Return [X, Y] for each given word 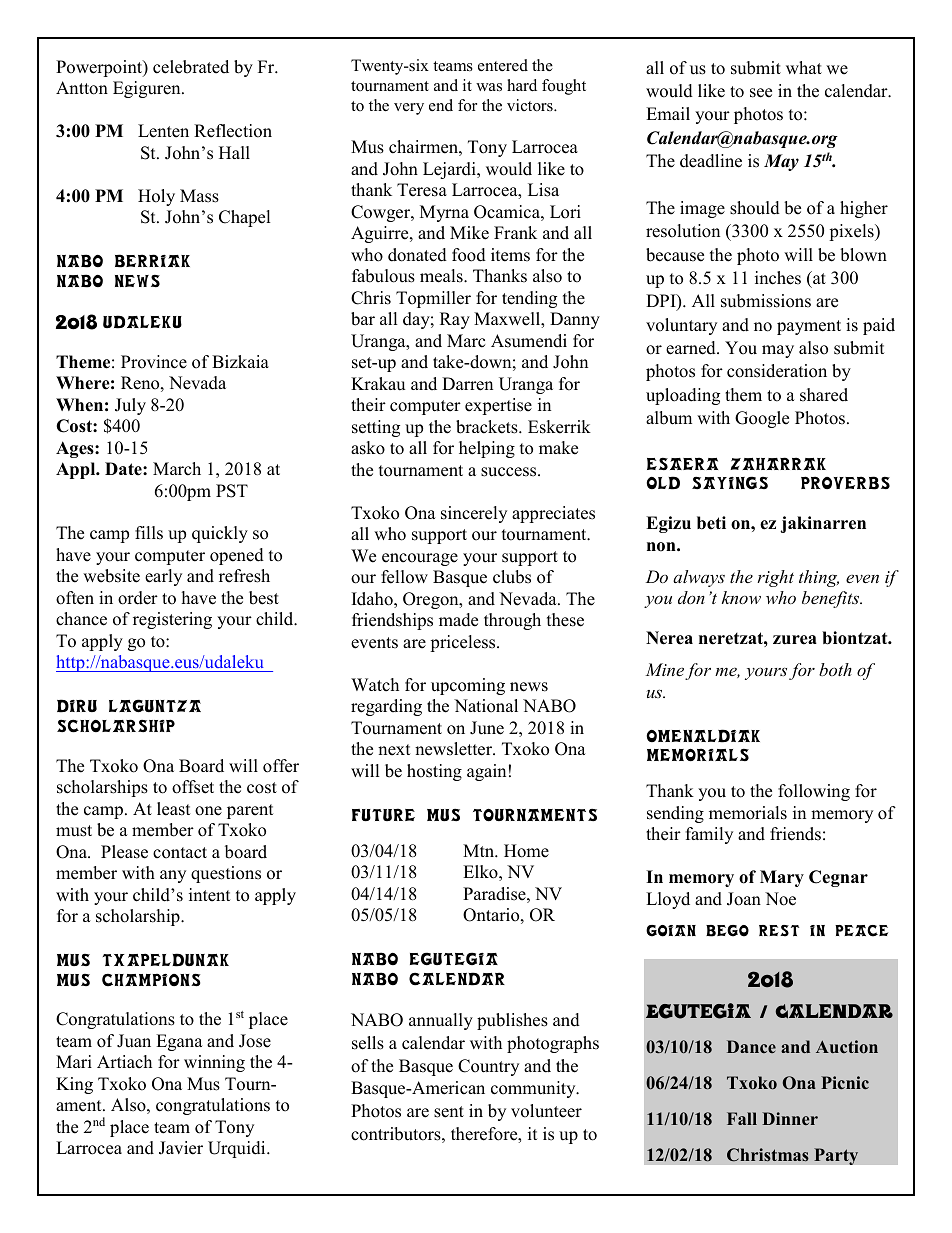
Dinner [790, 1118]
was [489, 87]
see [761, 93]
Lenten [163, 131]
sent [449, 1112]
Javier [181, 1148]
